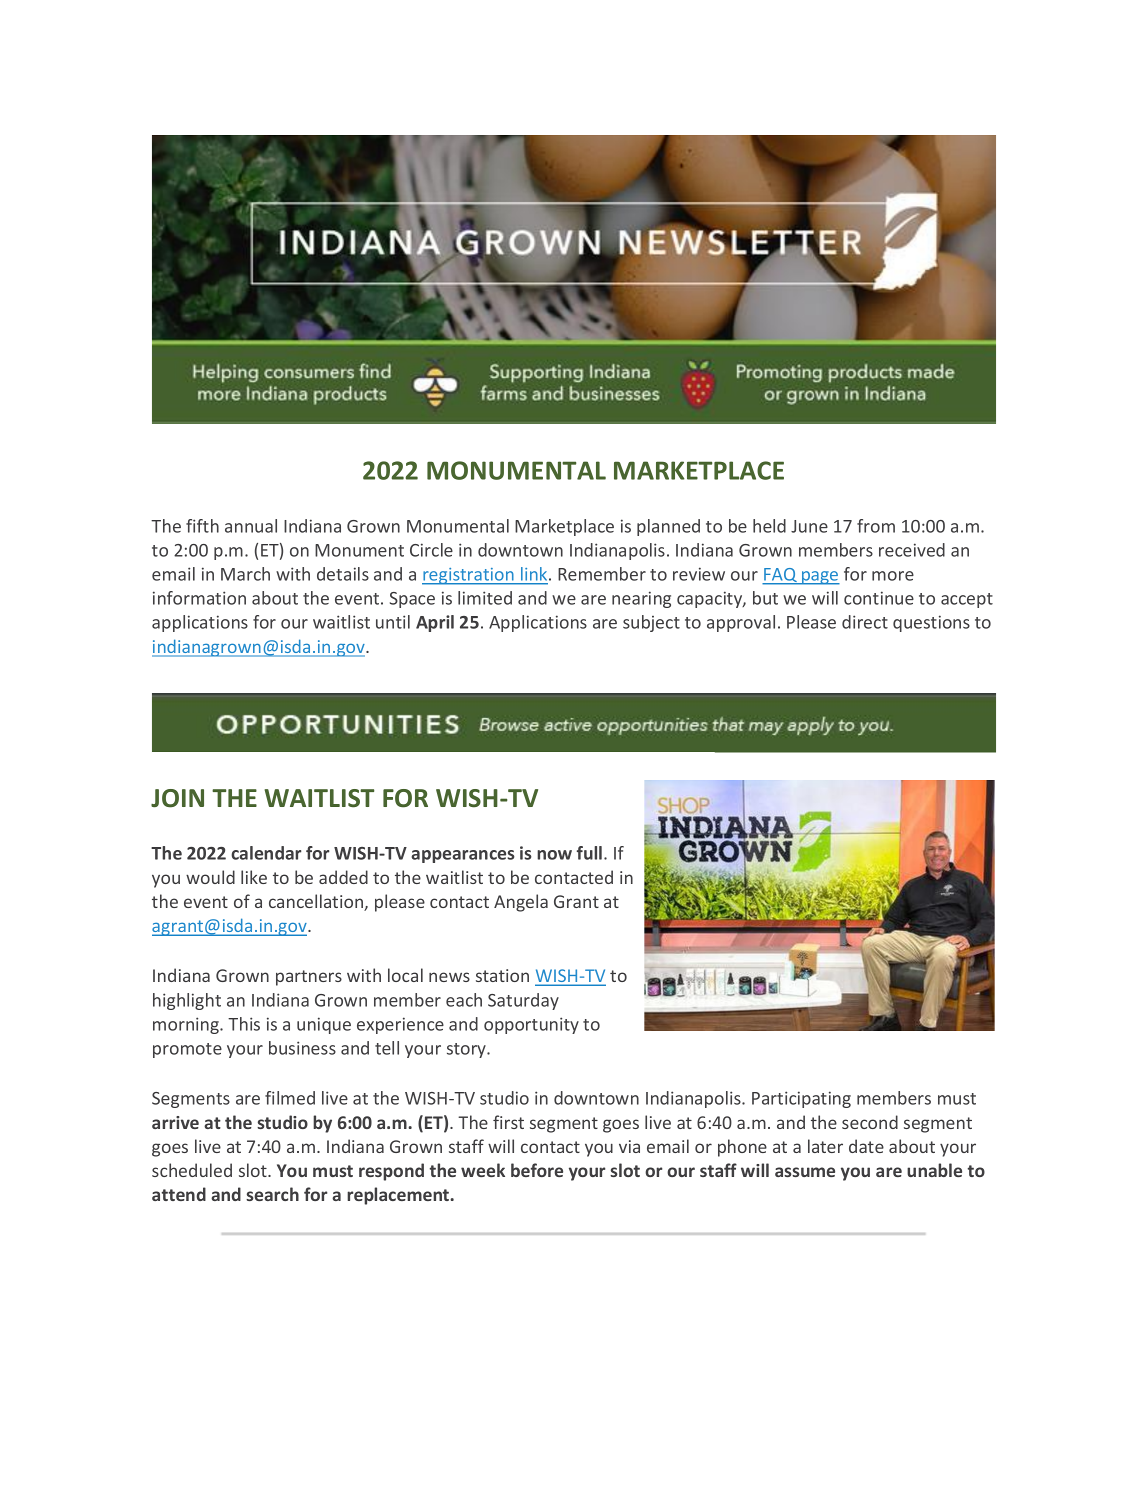 The width and height of the page is (1148, 1486). What do you see at coordinates (537, 1170) in the page?
I see `before` at bounding box center [537, 1170].
